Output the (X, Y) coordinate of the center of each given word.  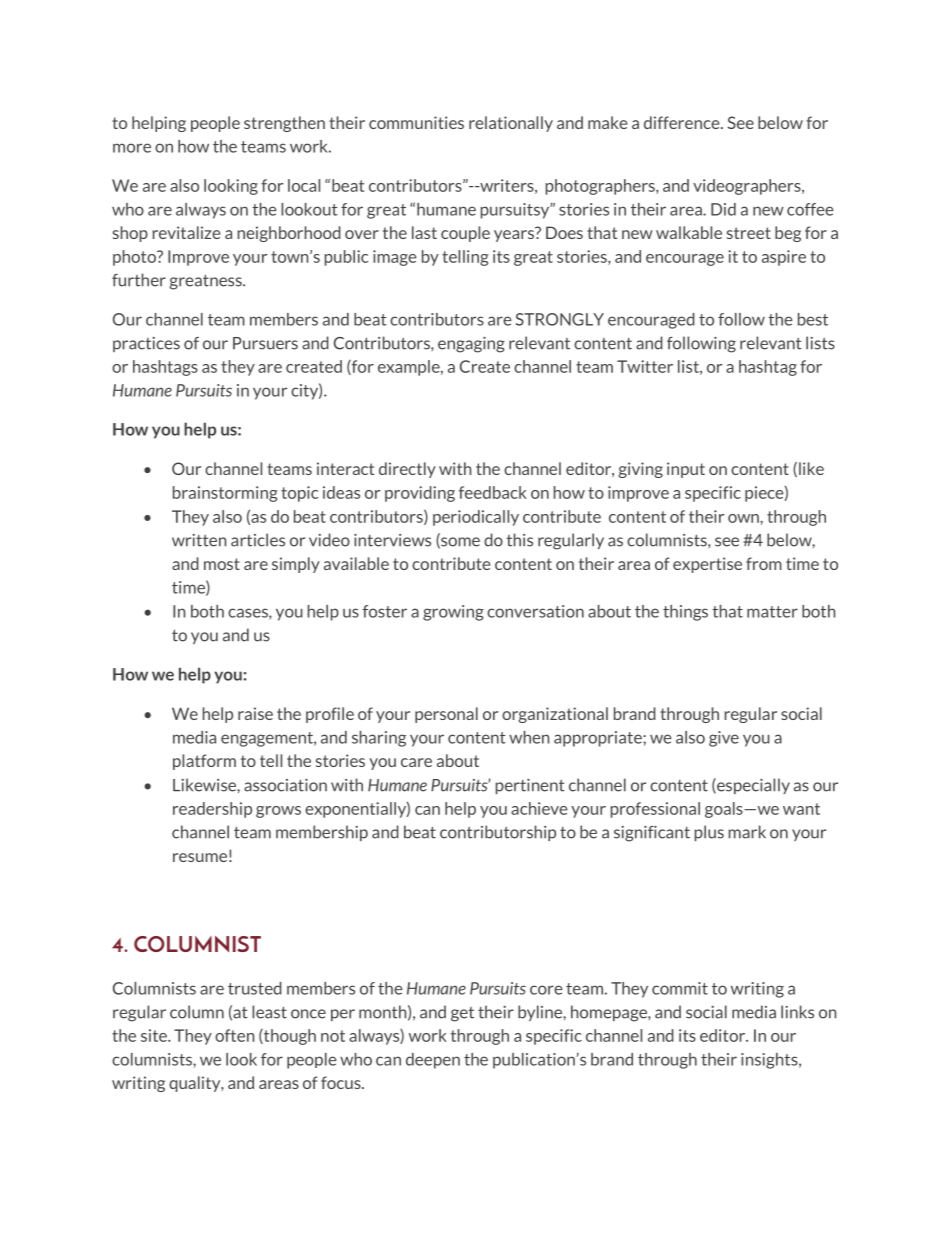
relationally (511, 124)
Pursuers (265, 343)
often (234, 1035)
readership (212, 810)
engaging (471, 345)
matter (772, 612)
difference (683, 122)
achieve (539, 808)
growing (453, 613)
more (132, 148)
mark (747, 832)
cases (249, 614)
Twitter (645, 366)
